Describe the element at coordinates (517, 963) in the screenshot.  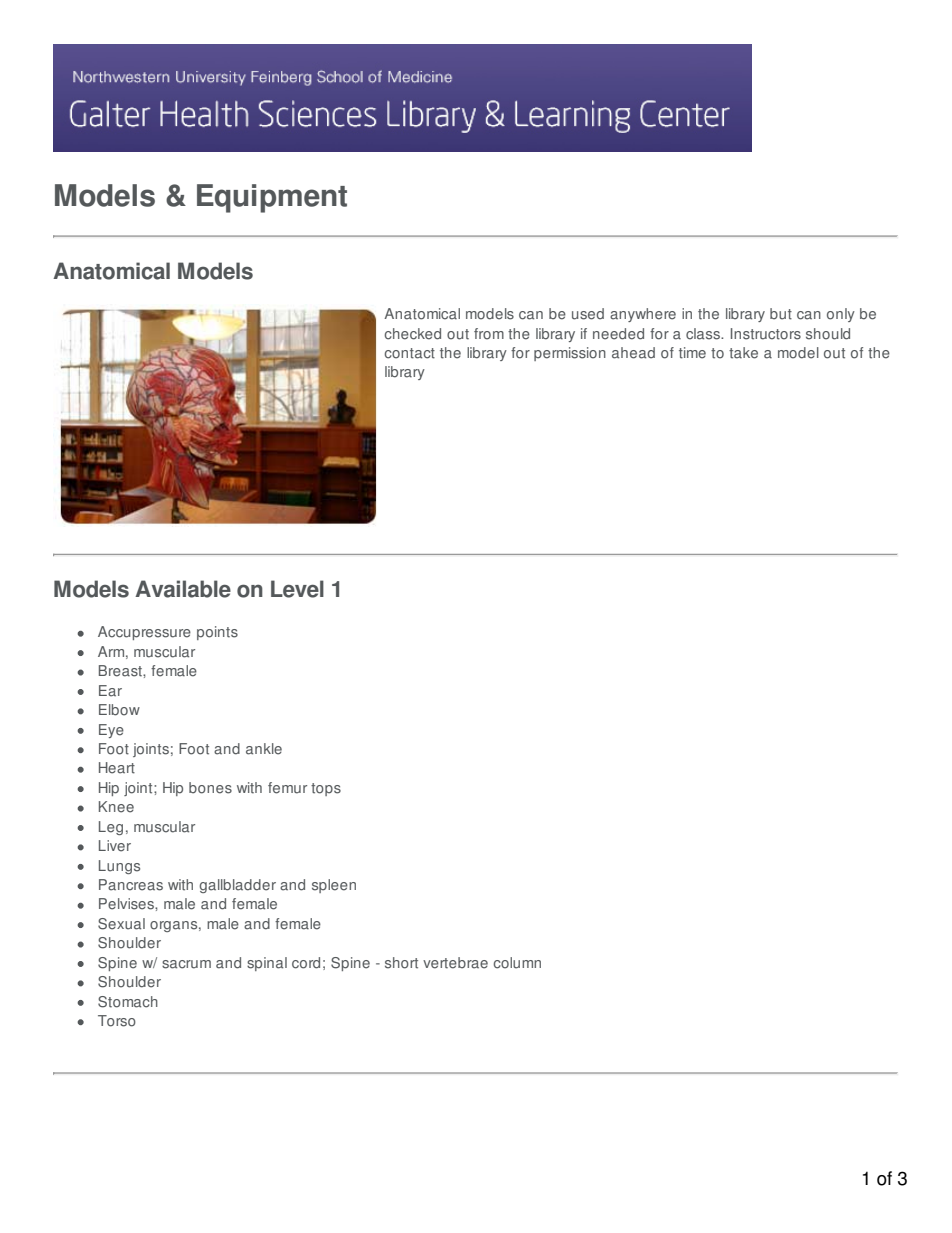
I see `column` at that location.
